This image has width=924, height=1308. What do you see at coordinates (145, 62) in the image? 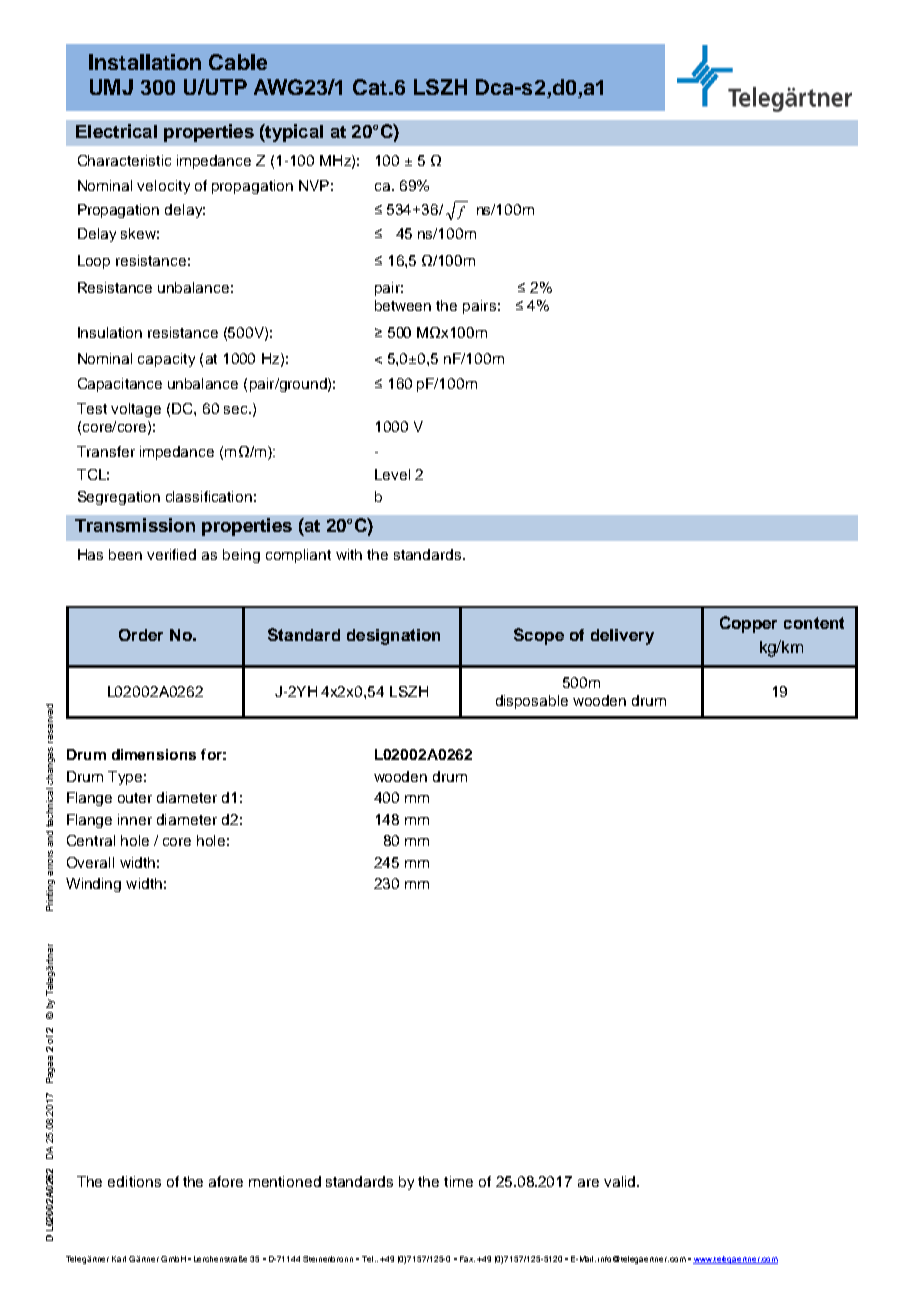
I see `Installation` at bounding box center [145, 62].
